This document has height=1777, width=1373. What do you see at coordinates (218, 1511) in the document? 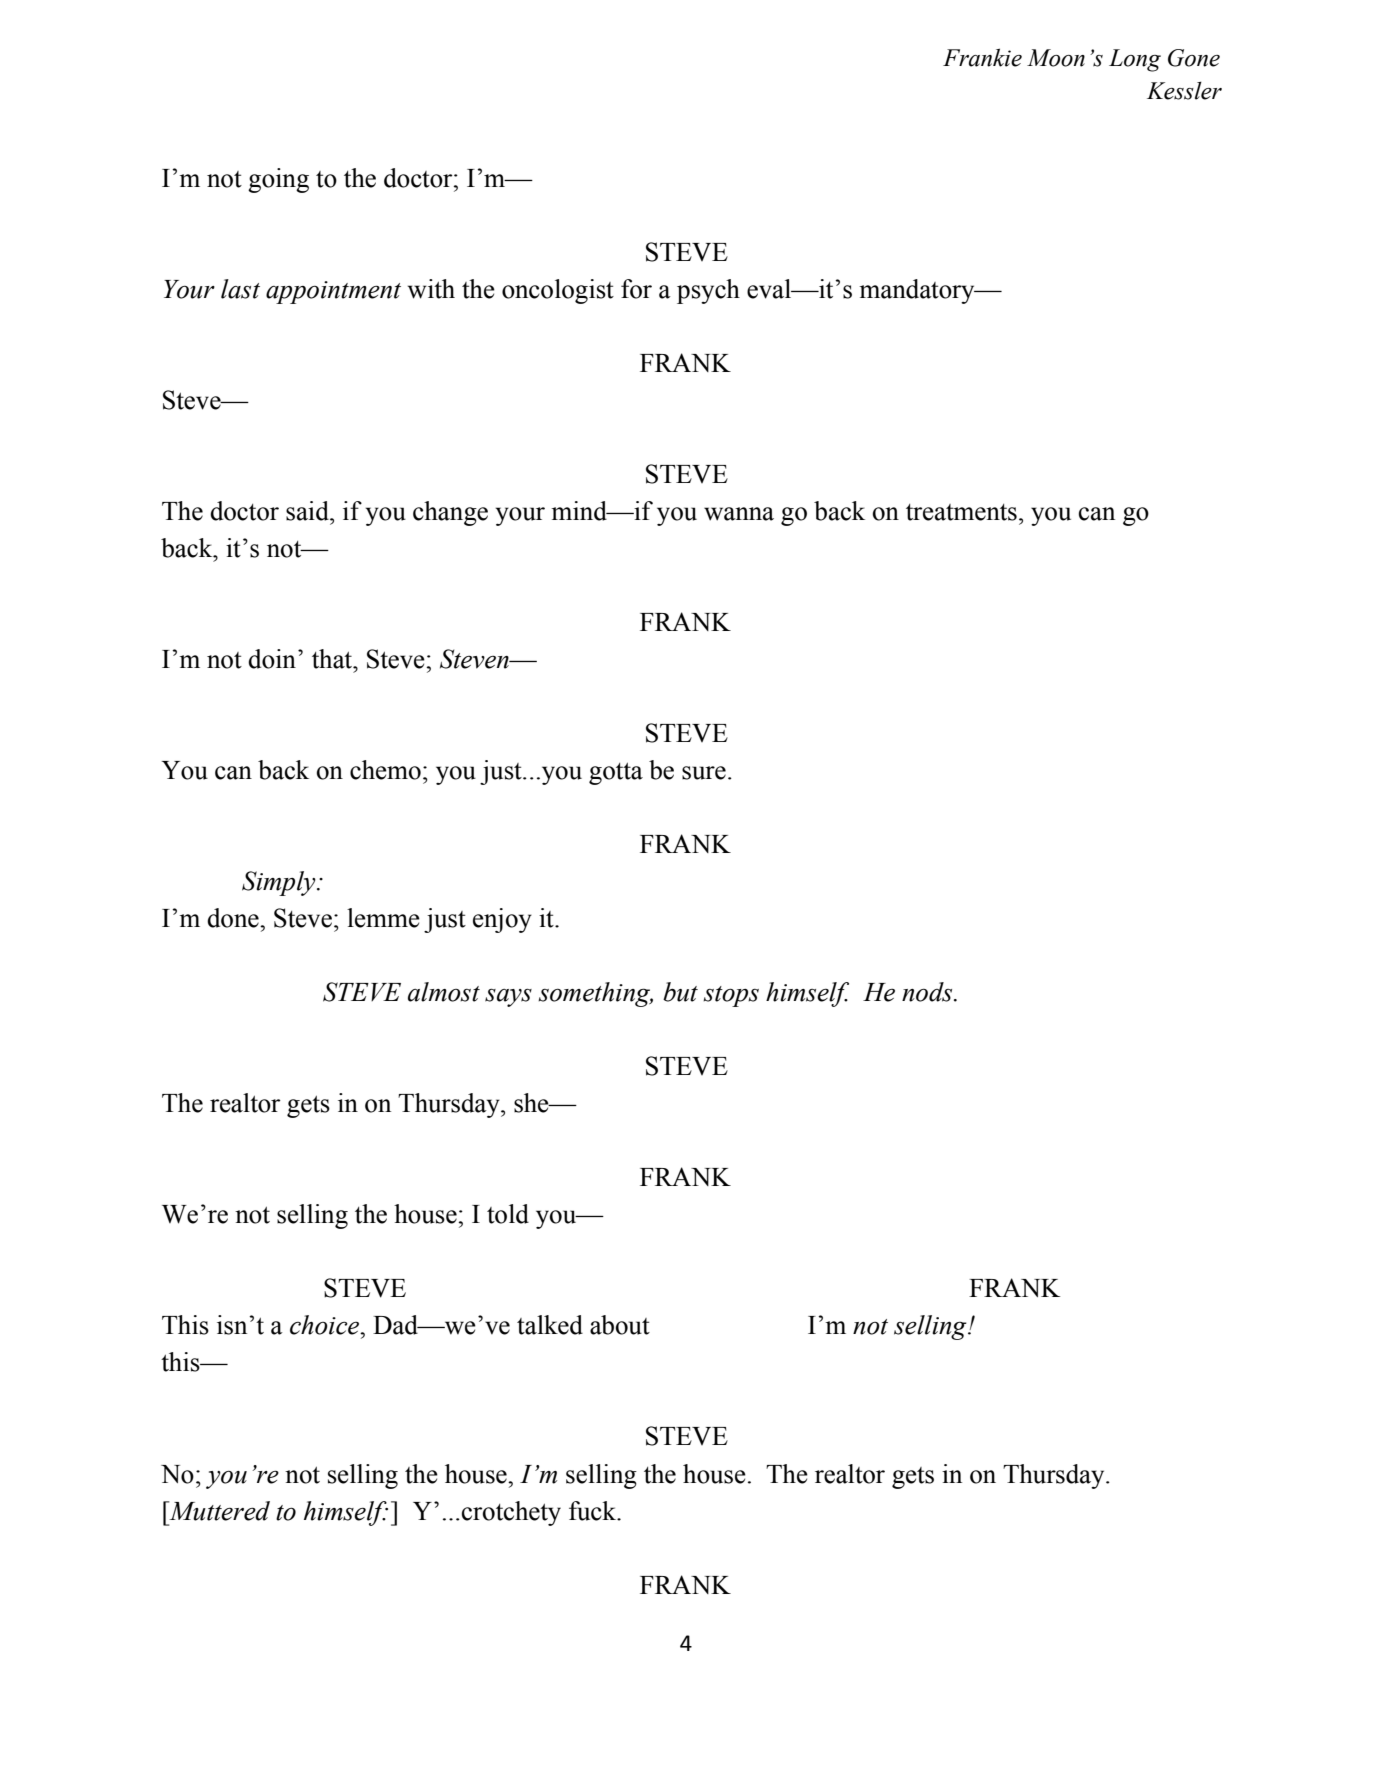
I see `Muttered` at bounding box center [218, 1511].
